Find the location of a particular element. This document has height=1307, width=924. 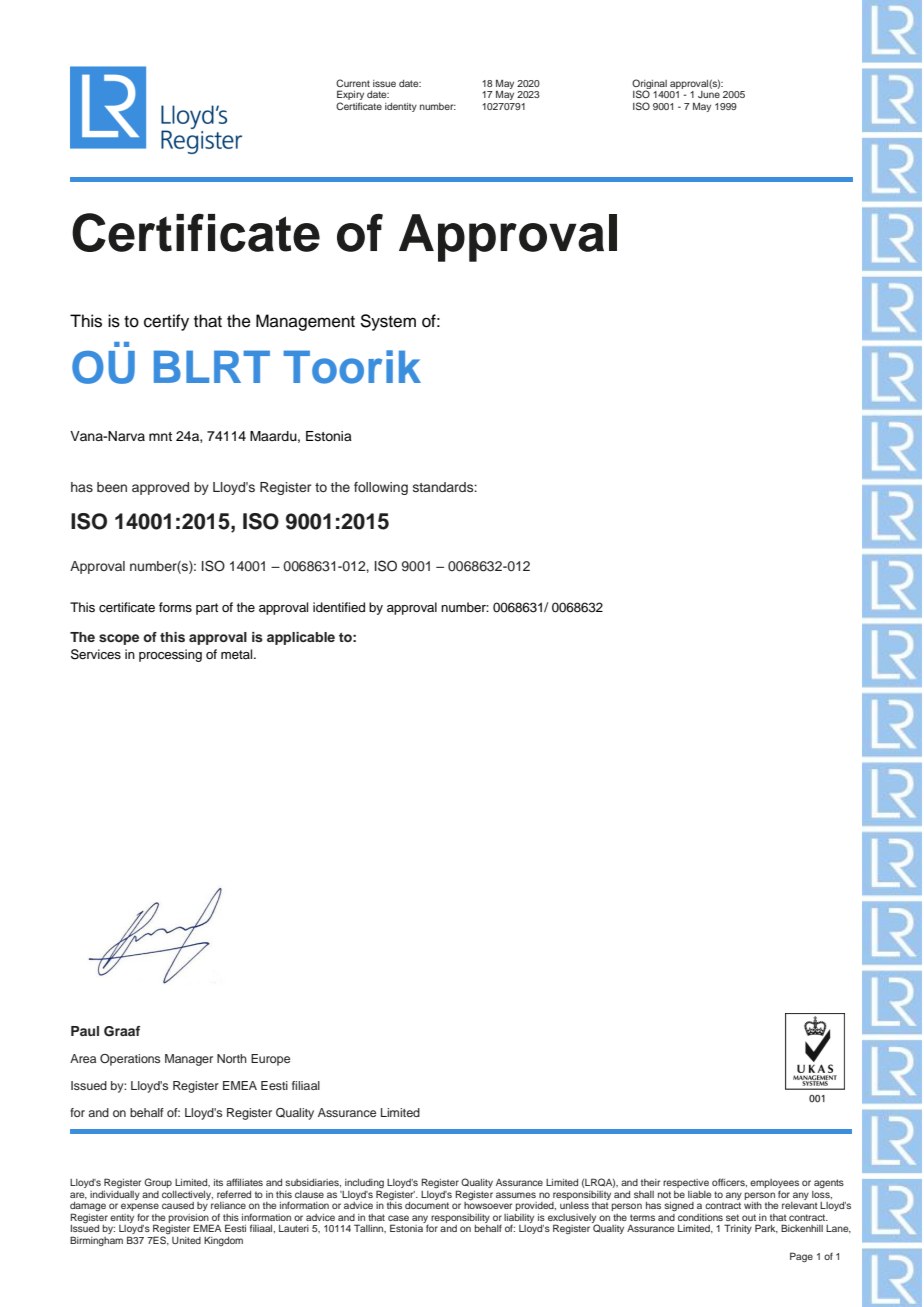

Current is located at coordinates (353, 83).
